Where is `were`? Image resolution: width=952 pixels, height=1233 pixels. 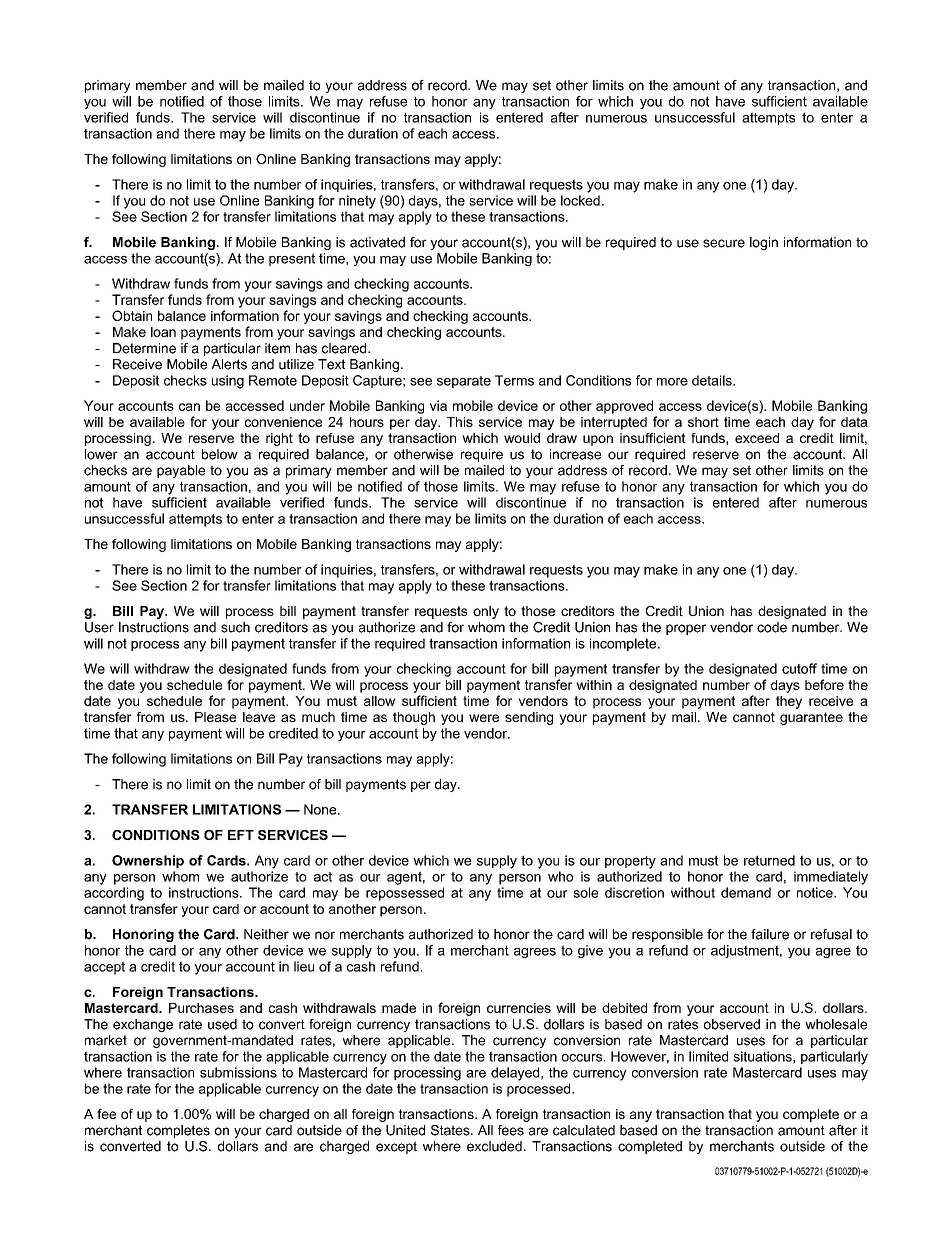 were is located at coordinates (484, 718).
